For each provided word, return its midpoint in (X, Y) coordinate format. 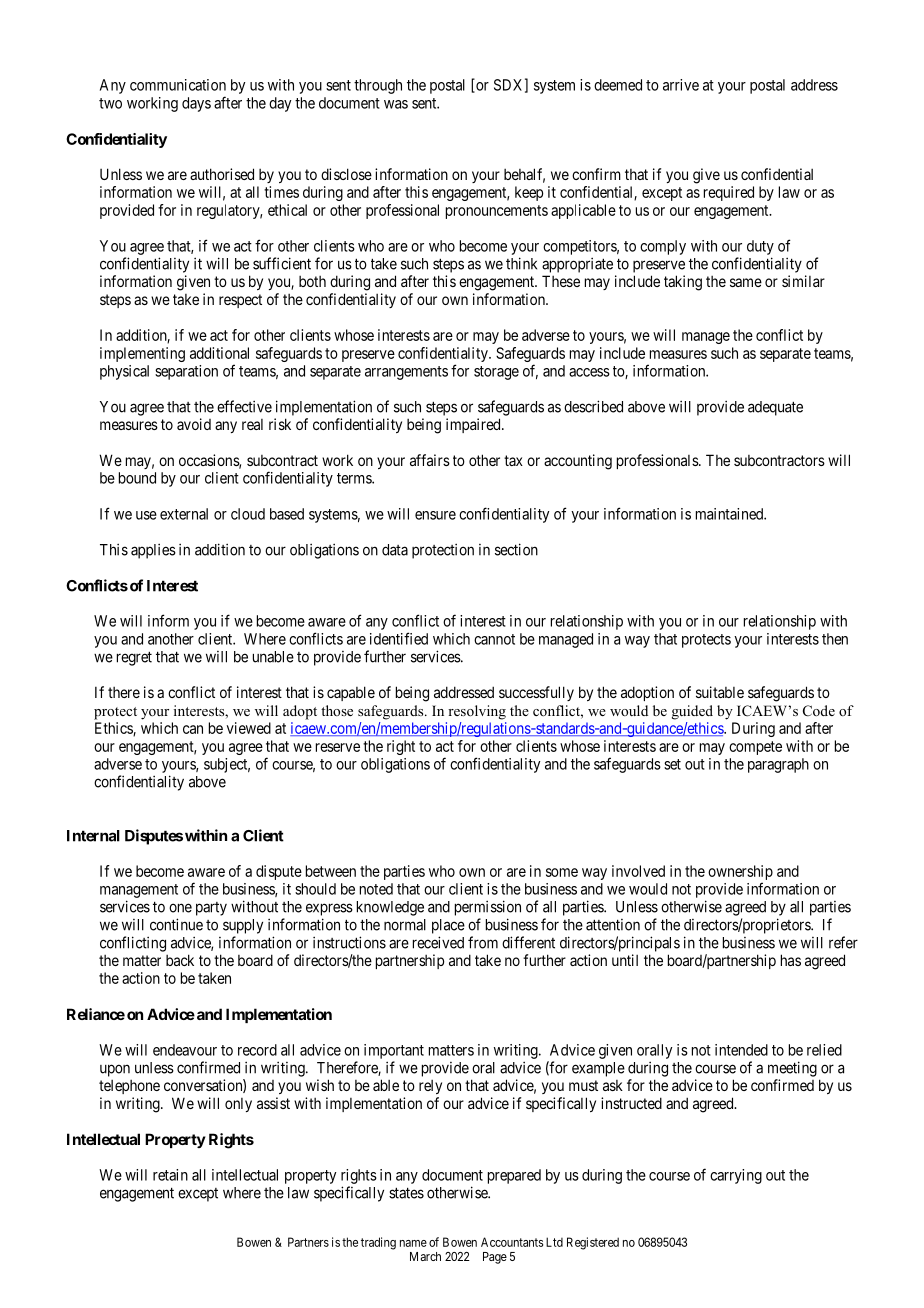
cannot (494, 639)
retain (170, 1175)
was (396, 104)
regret (134, 658)
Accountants (512, 1242)
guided (692, 712)
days (196, 104)
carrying (736, 1176)
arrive (681, 85)
